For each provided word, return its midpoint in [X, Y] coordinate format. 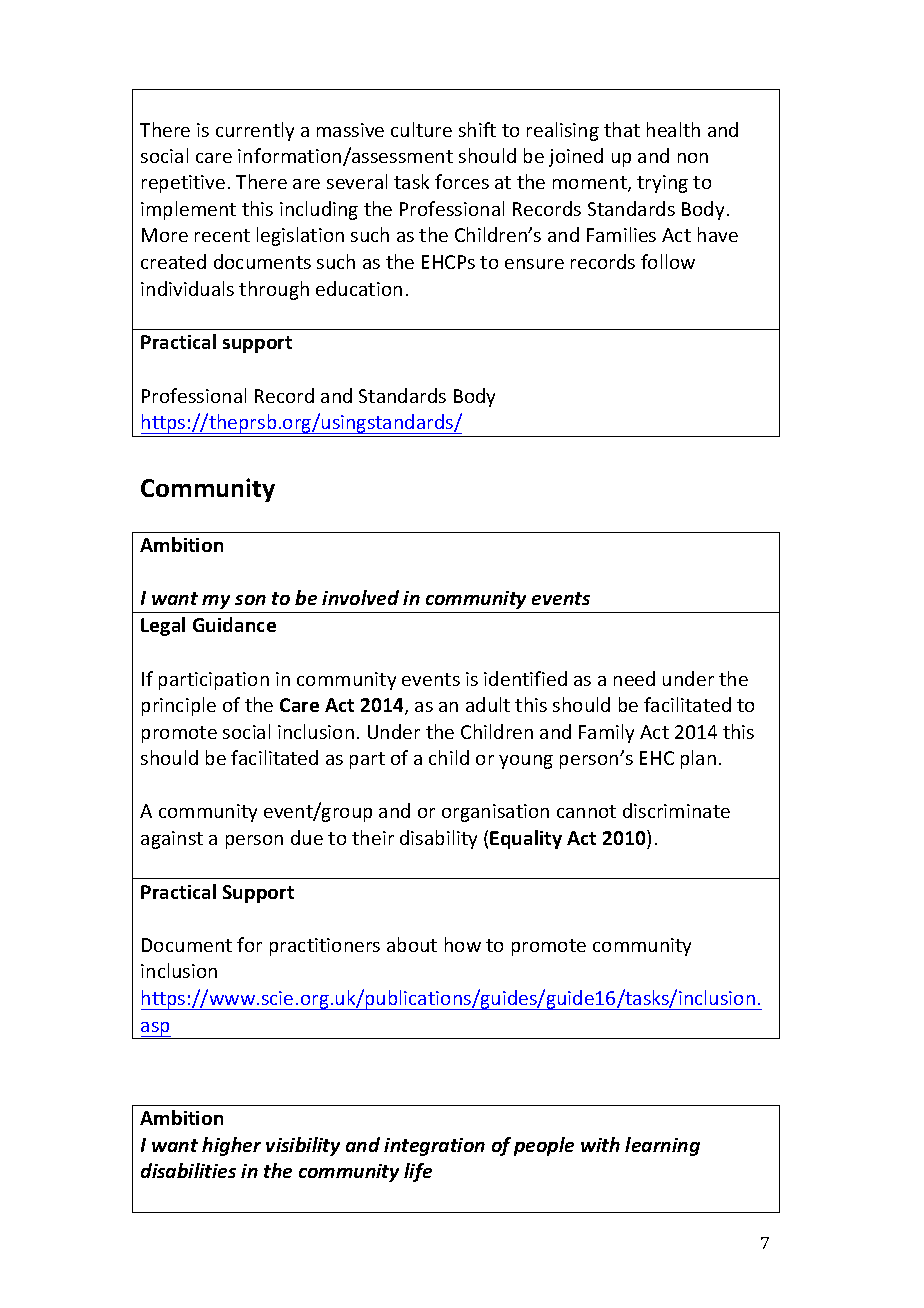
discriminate [676, 810]
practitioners [325, 947]
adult [488, 704]
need [634, 678]
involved [360, 597]
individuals [187, 288]
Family [606, 733]
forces [462, 181]
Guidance [234, 624]
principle [179, 706]
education [359, 288]
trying [662, 184]
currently [255, 131]
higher [231, 1146]
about [412, 944]
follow [668, 261]
